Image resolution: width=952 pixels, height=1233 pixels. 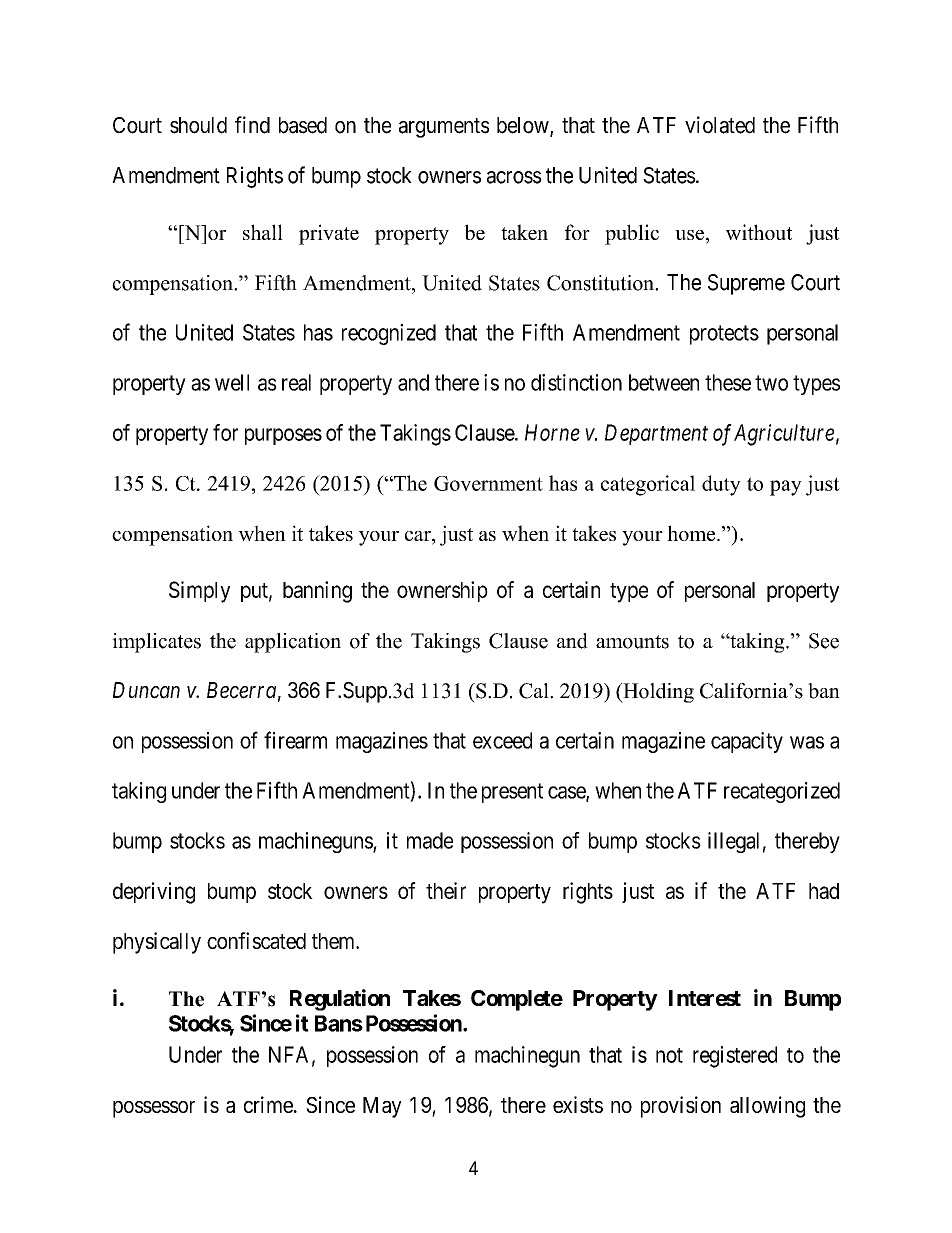 What do you see at coordinates (512, 793) in the page?
I see `present` at bounding box center [512, 793].
